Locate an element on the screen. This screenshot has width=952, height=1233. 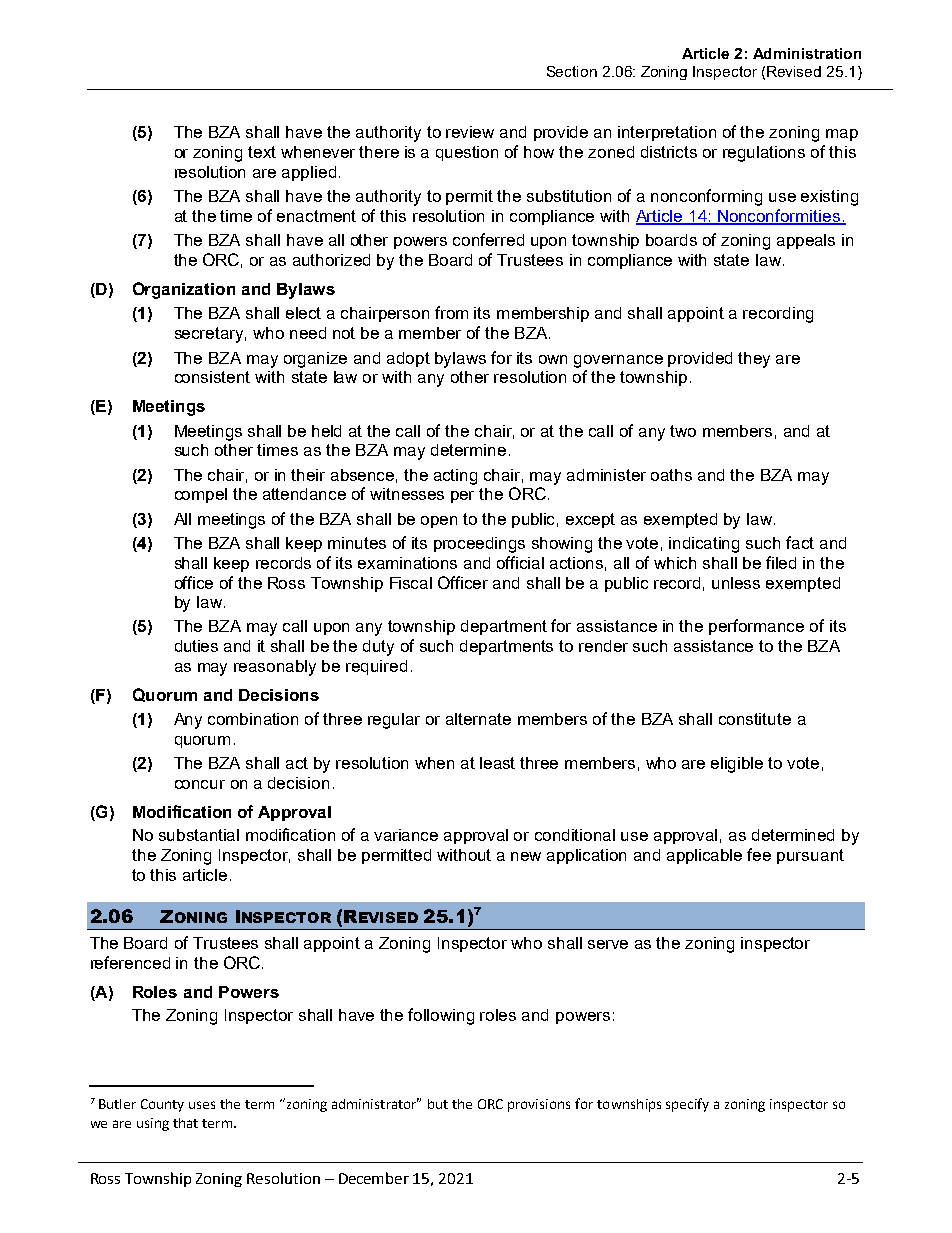
compel is located at coordinates (201, 495).
